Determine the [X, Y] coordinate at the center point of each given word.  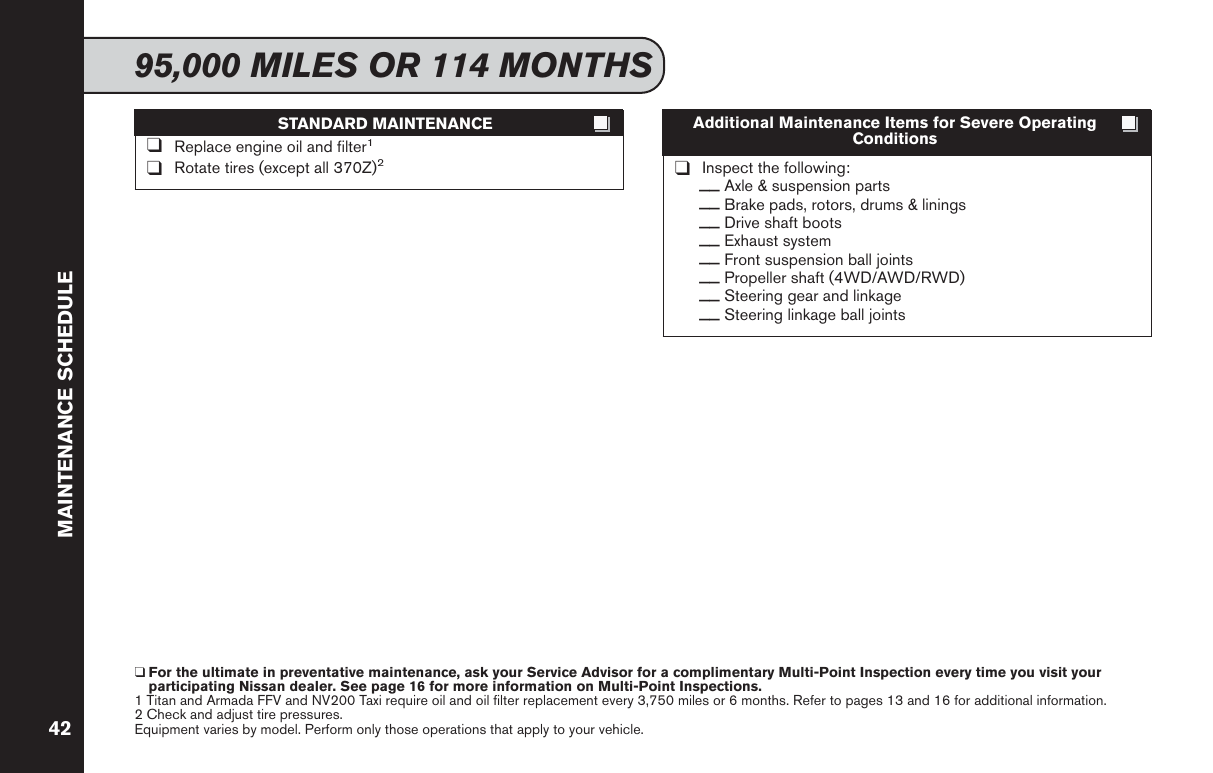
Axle [738, 185]
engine [259, 148]
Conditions [895, 138]
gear [803, 299]
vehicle [621, 729]
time [991, 672]
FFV [269, 700]
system [807, 243]
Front [742, 259]
